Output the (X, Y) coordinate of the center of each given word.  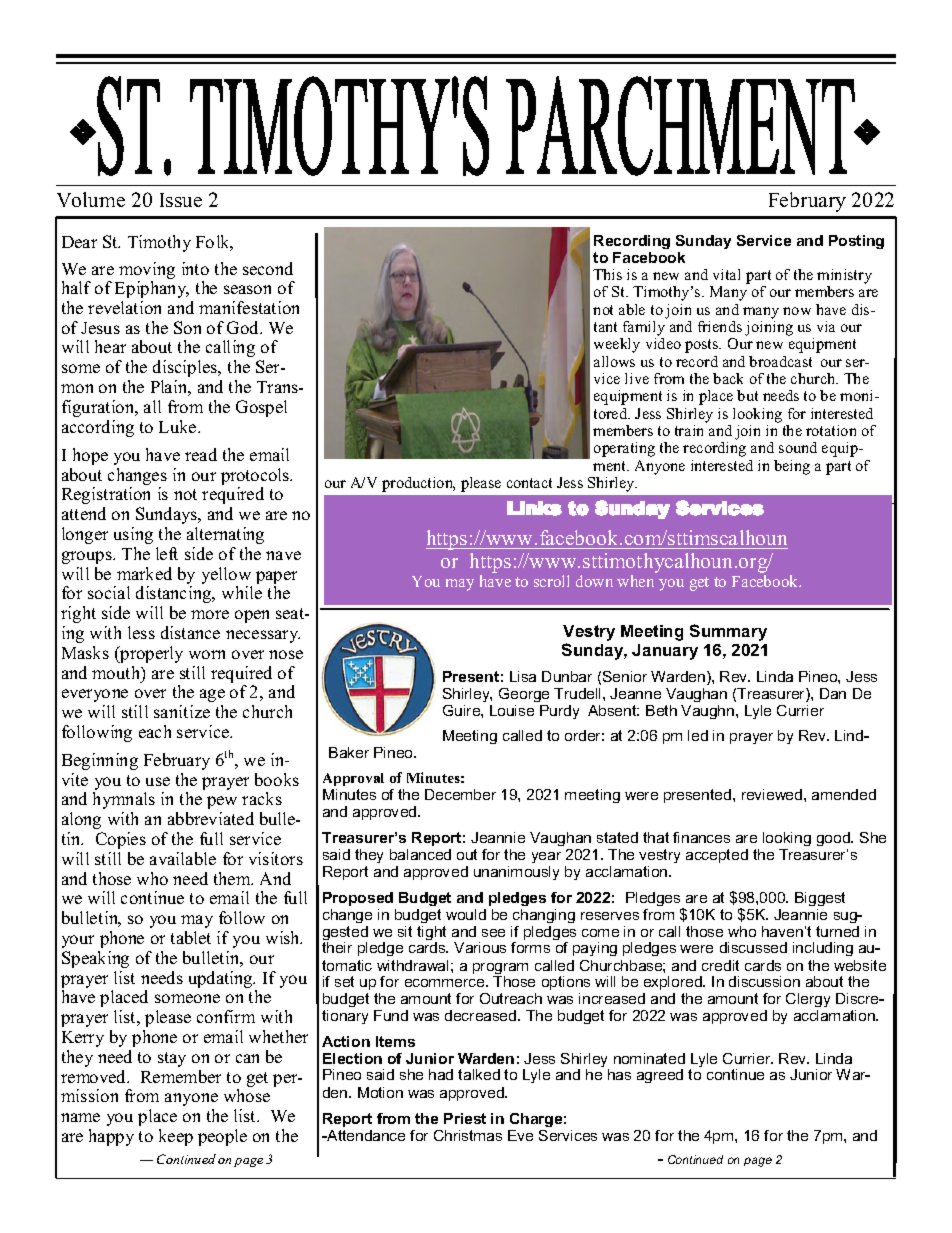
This (607, 274)
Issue (181, 200)
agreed (660, 1076)
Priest (465, 1118)
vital (726, 274)
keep (176, 1137)
